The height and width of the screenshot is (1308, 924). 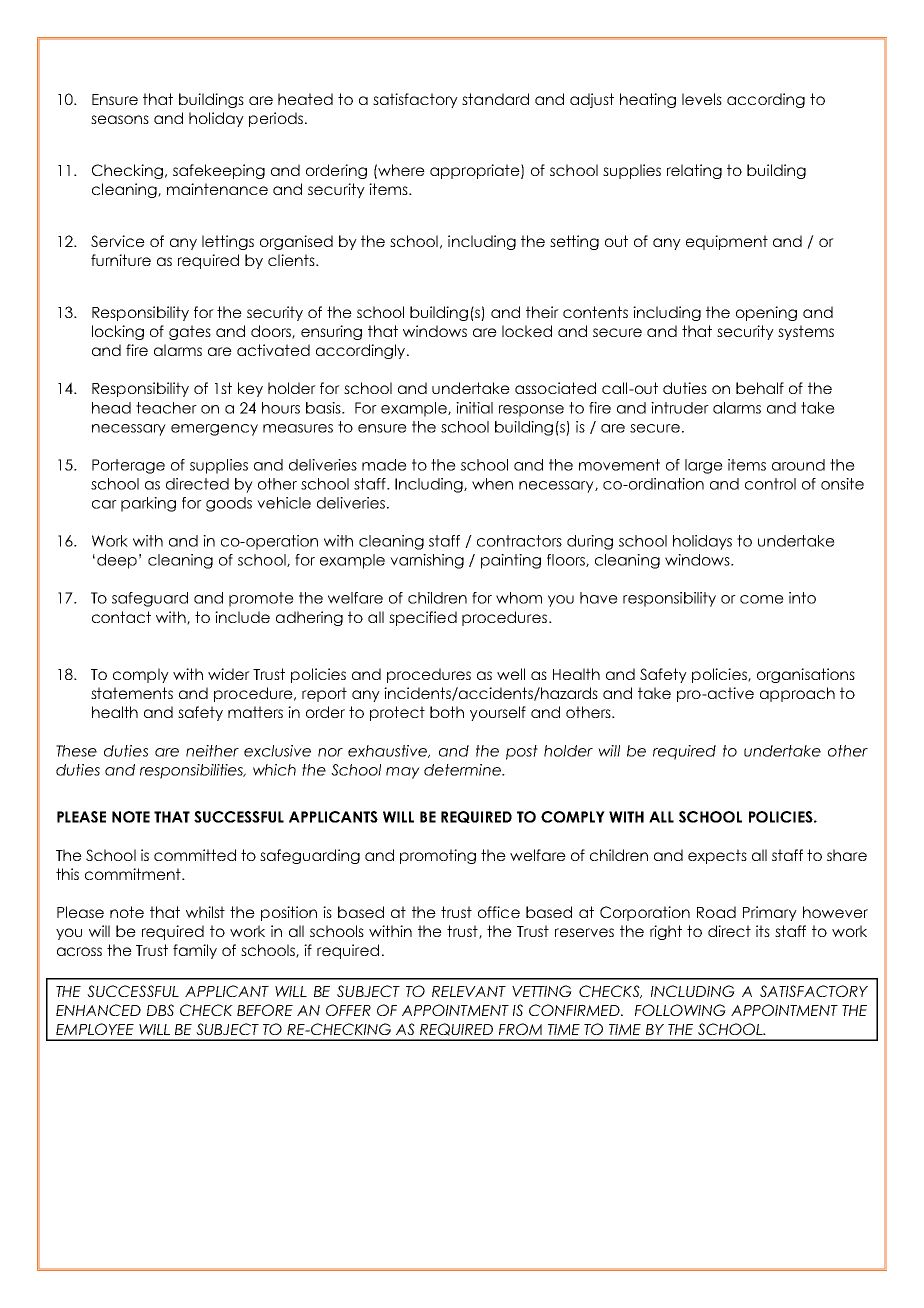 I want to click on FOLLOWING, so click(x=680, y=1010).
